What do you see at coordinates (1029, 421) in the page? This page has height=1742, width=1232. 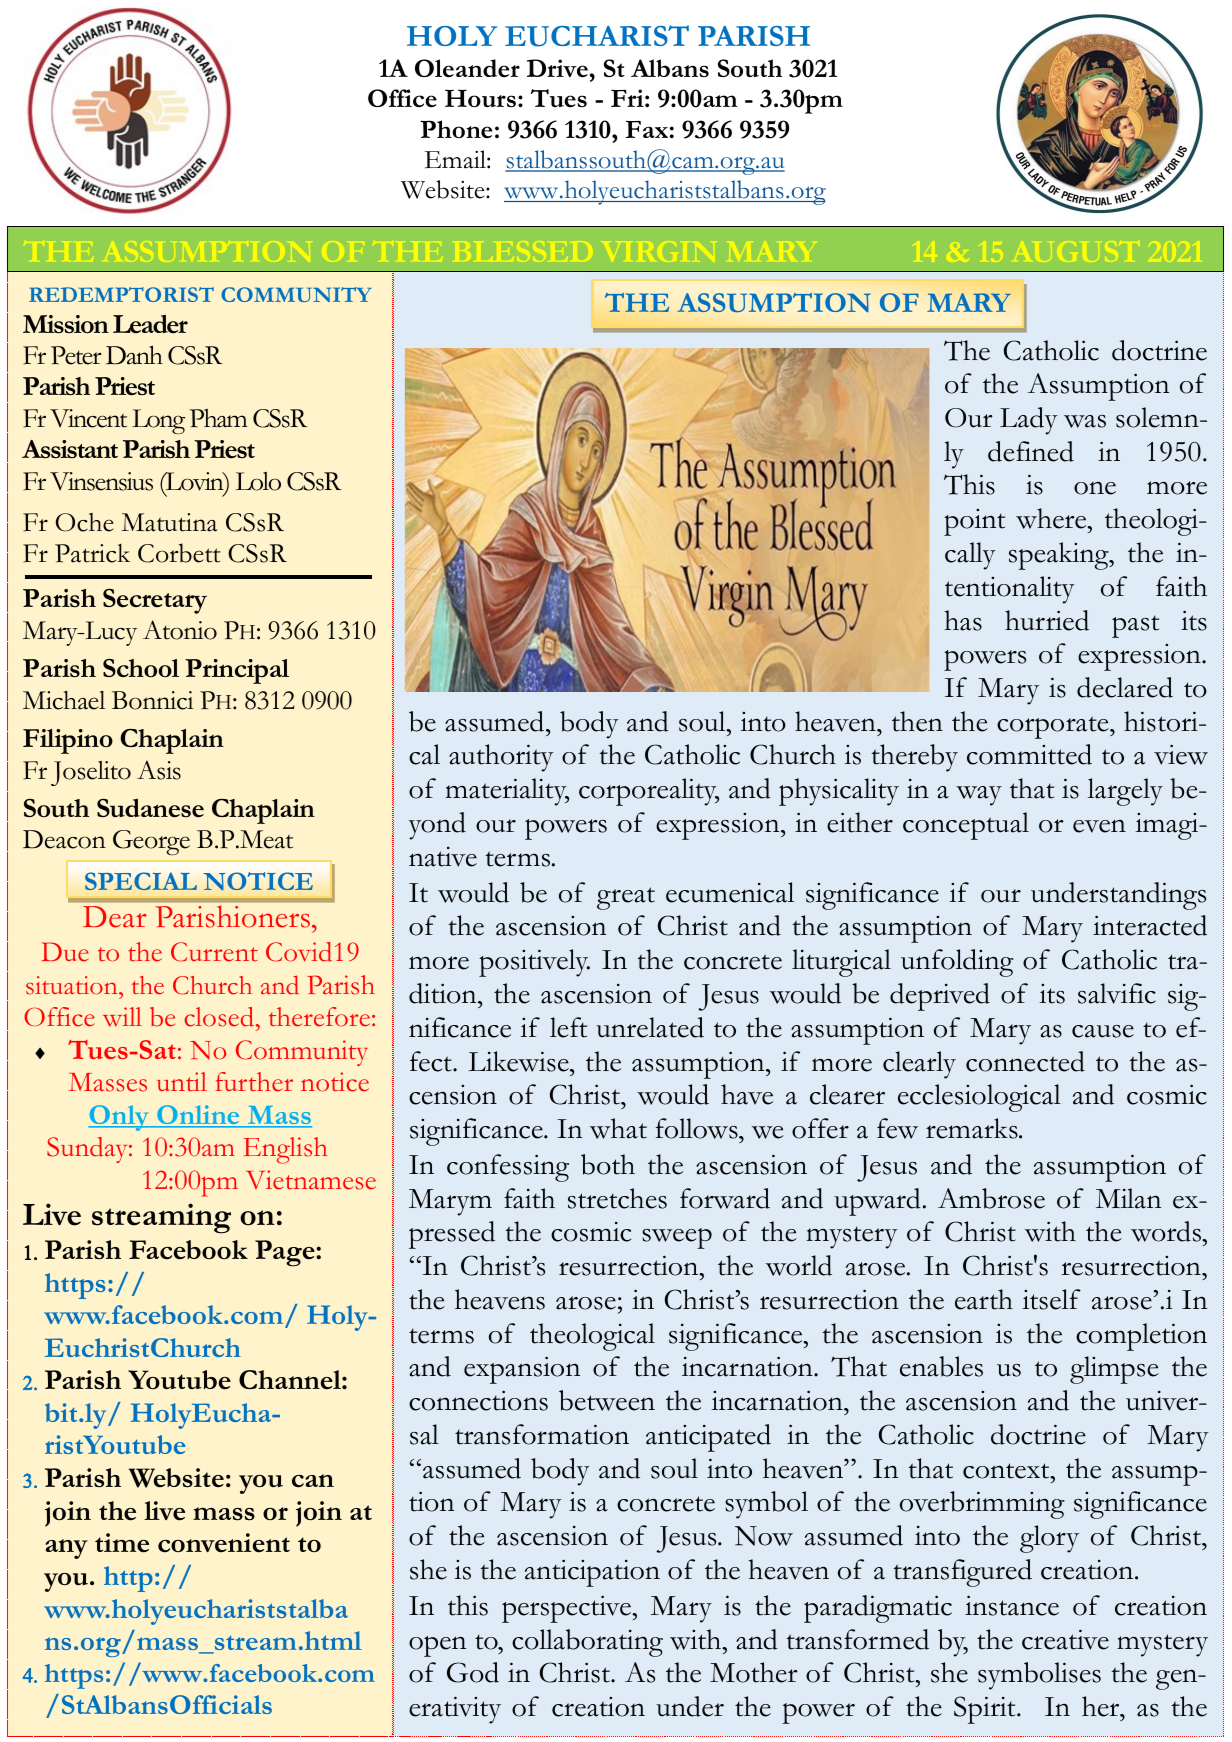 I see `Lady` at bounding box center [1029, 421].
